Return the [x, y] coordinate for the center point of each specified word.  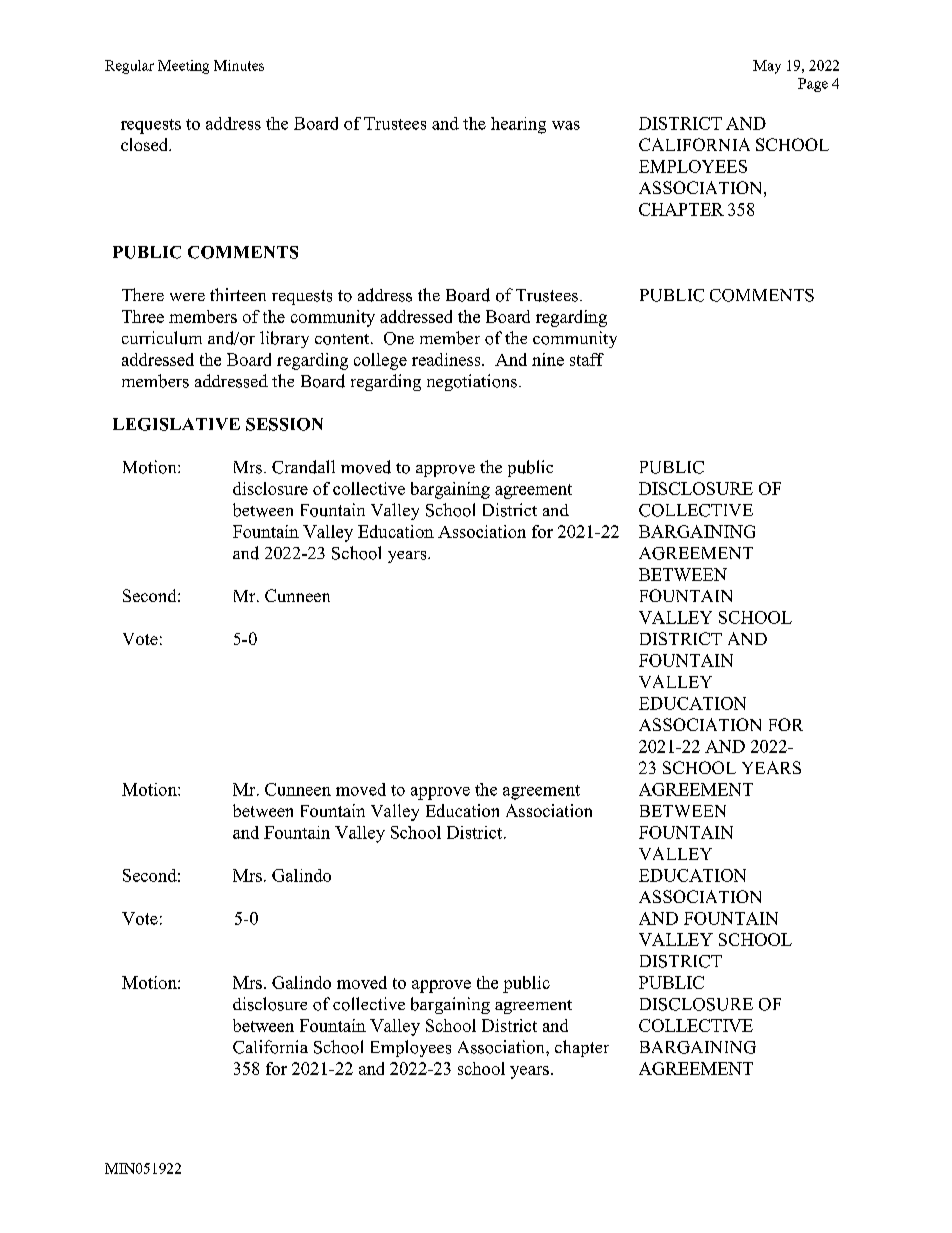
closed [146, 144]
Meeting [183, 67]
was [566, 125]
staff [587, 359]
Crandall [303, 467]
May [767, 67]
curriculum [162, 338]
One [399, 338]
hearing [518, 125]
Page [813, 85]
